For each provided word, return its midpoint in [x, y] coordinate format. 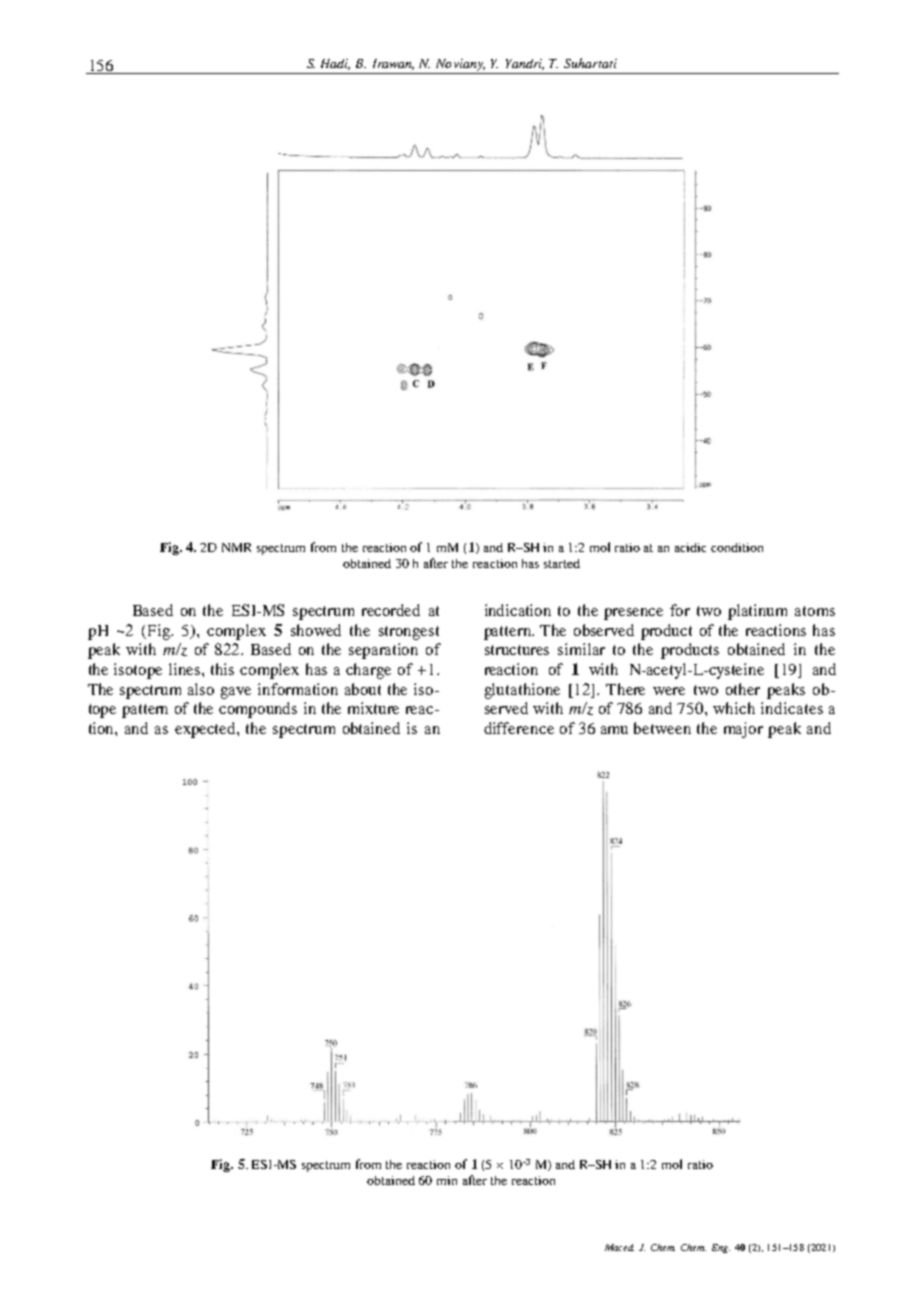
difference [519, 728]
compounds [258, 710]
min [447, 1180]
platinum [757, 612]
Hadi [335, 64]
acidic [690, 547]
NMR [236, 547]
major [743, 730]
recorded [391, 610]
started [562, 563]
